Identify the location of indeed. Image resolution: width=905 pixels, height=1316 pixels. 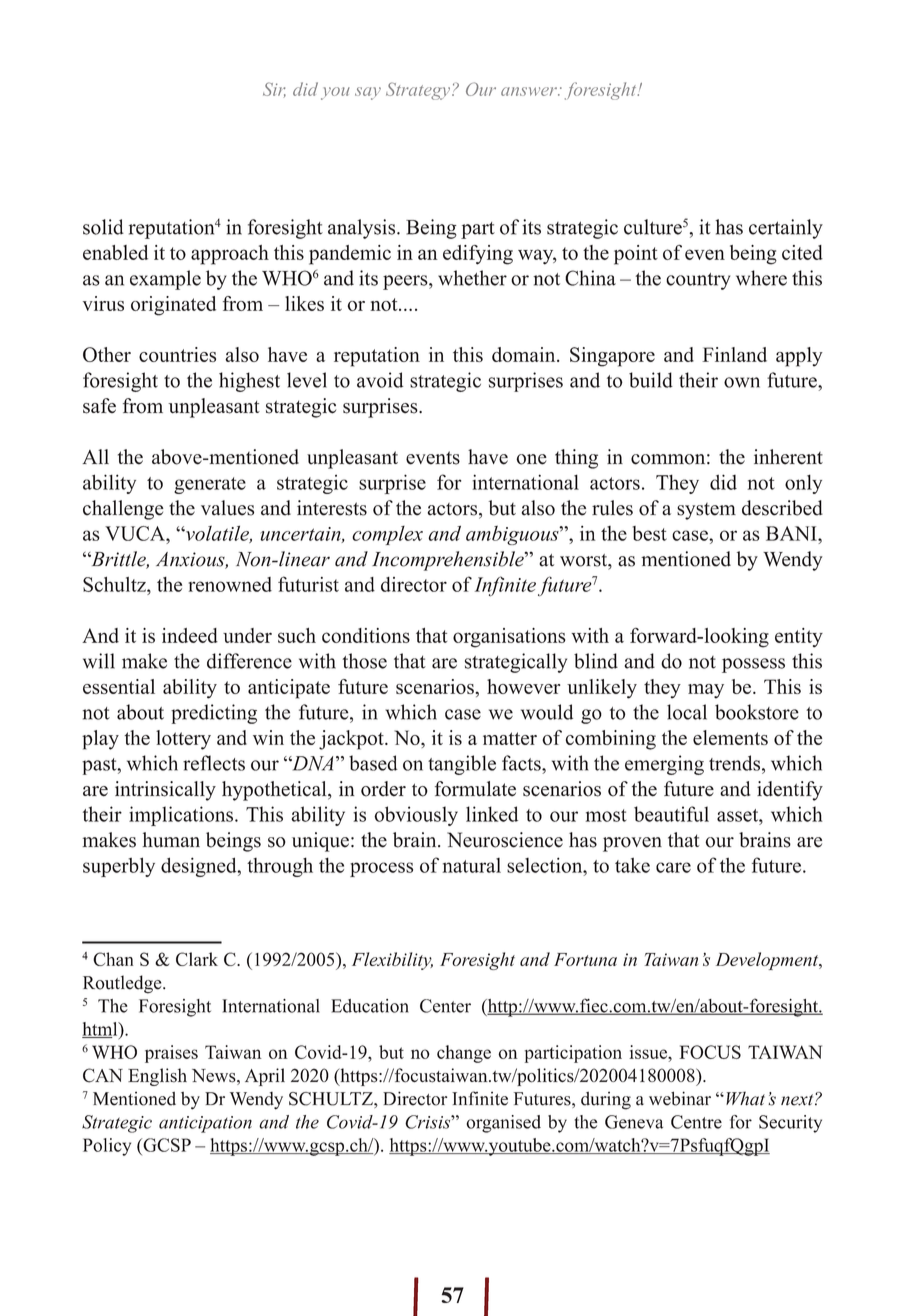
(190, 635).
